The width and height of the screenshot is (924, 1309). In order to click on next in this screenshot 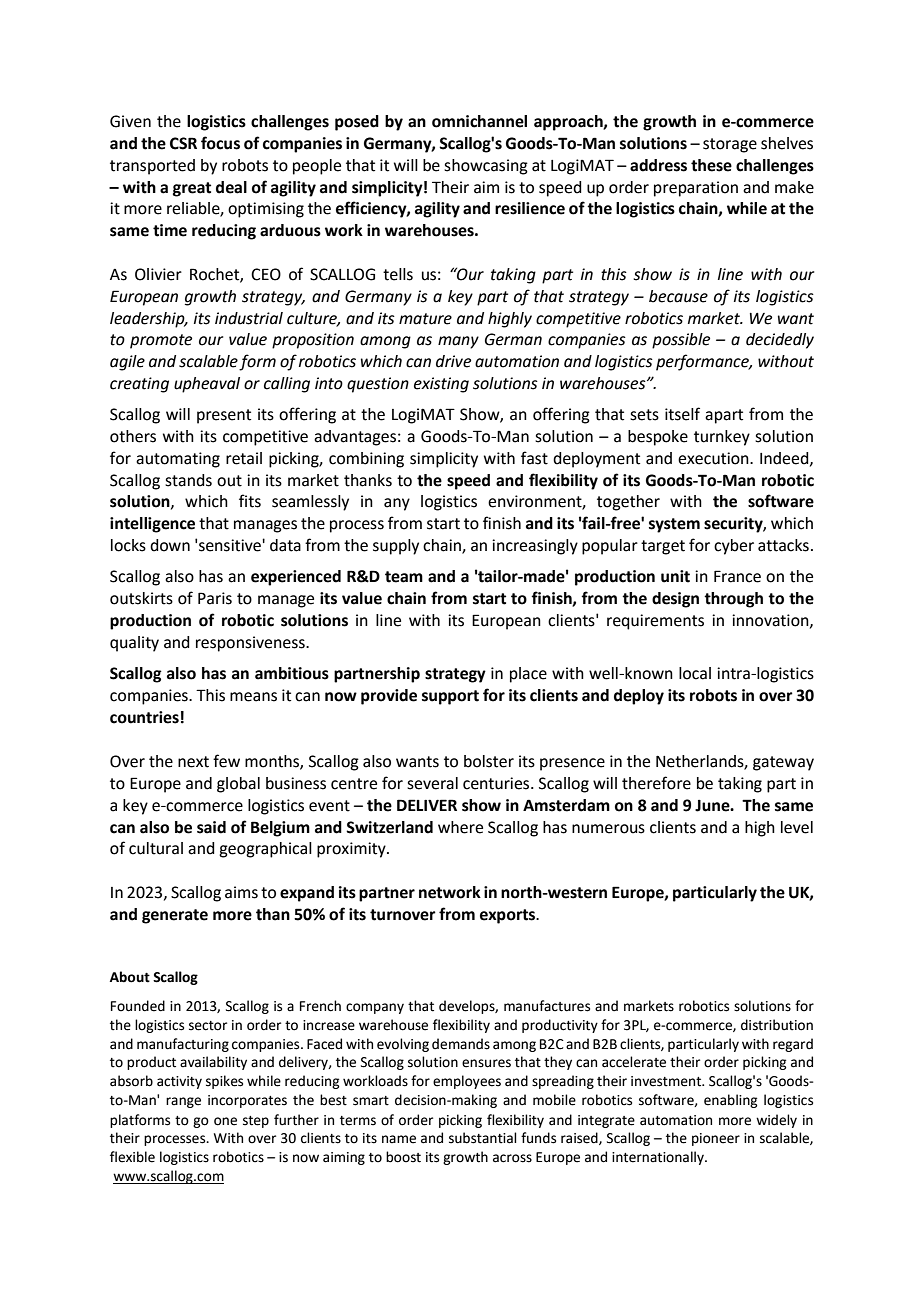, I will do `click(193, 762)`.
